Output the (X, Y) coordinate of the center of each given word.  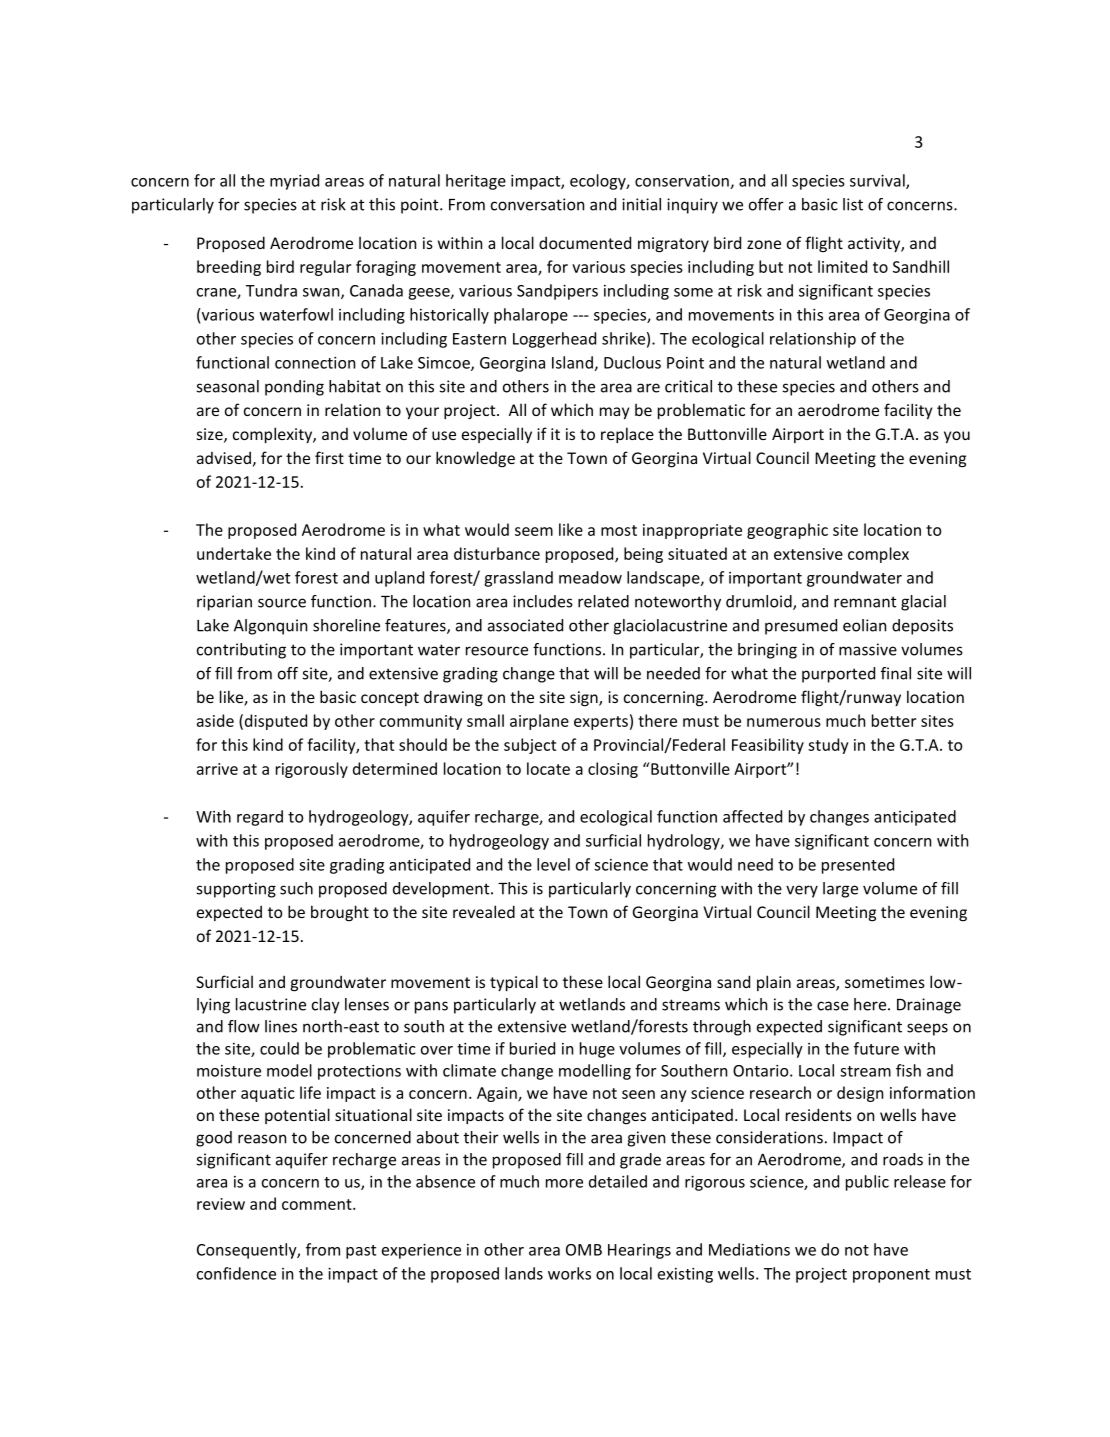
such (296, 888)
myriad (294, 182)
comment (318, 1204)
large (840, 890)
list (853, 204)
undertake (234, 553)
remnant (865, 602)
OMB (584, 1250)
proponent (891, 1276)
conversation (537, 204)
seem (534, 531)
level (553, 864)
